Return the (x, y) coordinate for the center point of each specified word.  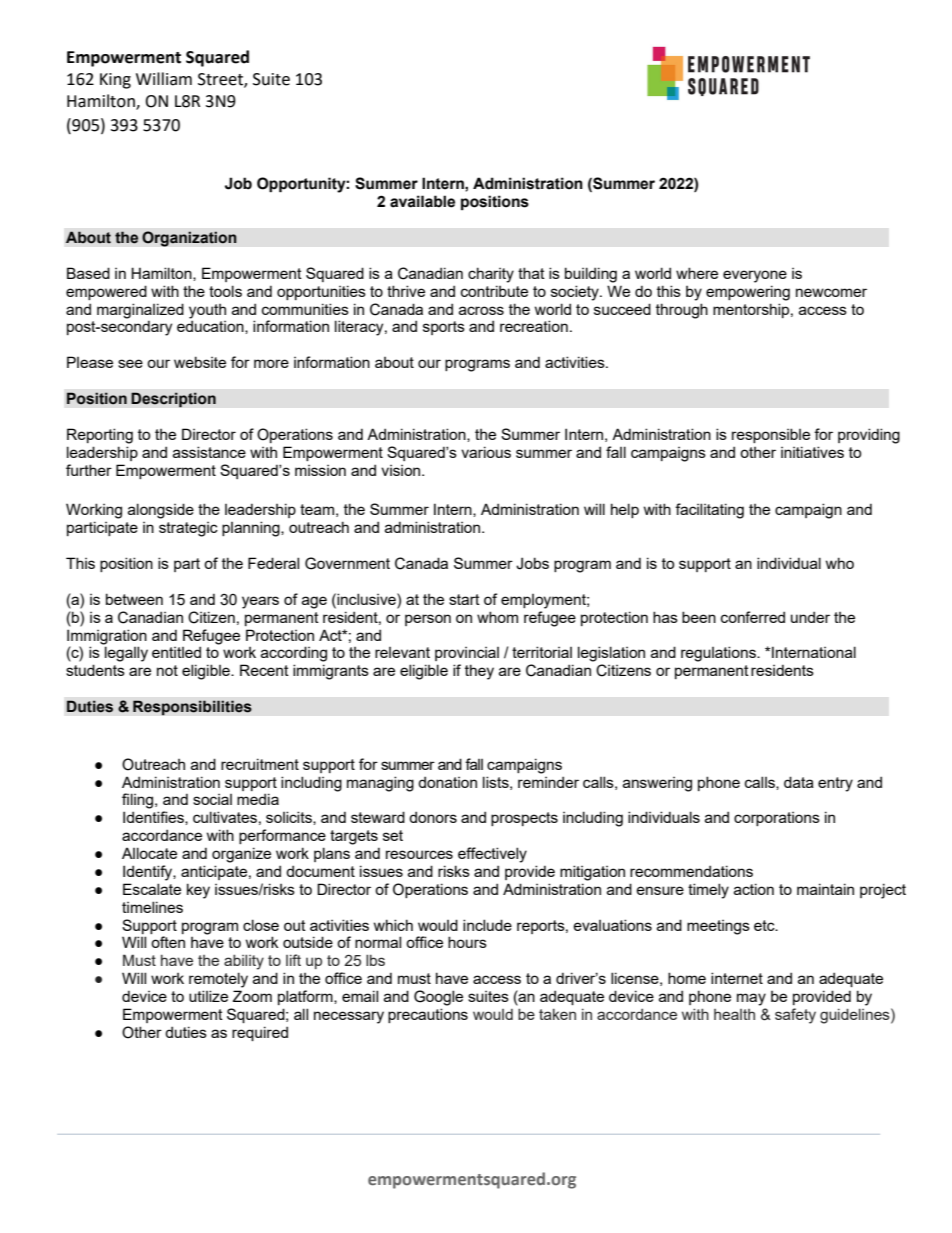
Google (438, 998)
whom (497, 617)
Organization (189, 239)
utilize (208, 996)
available (422, 201)
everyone (755, 276)
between (134, 599)
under (810, 617)
